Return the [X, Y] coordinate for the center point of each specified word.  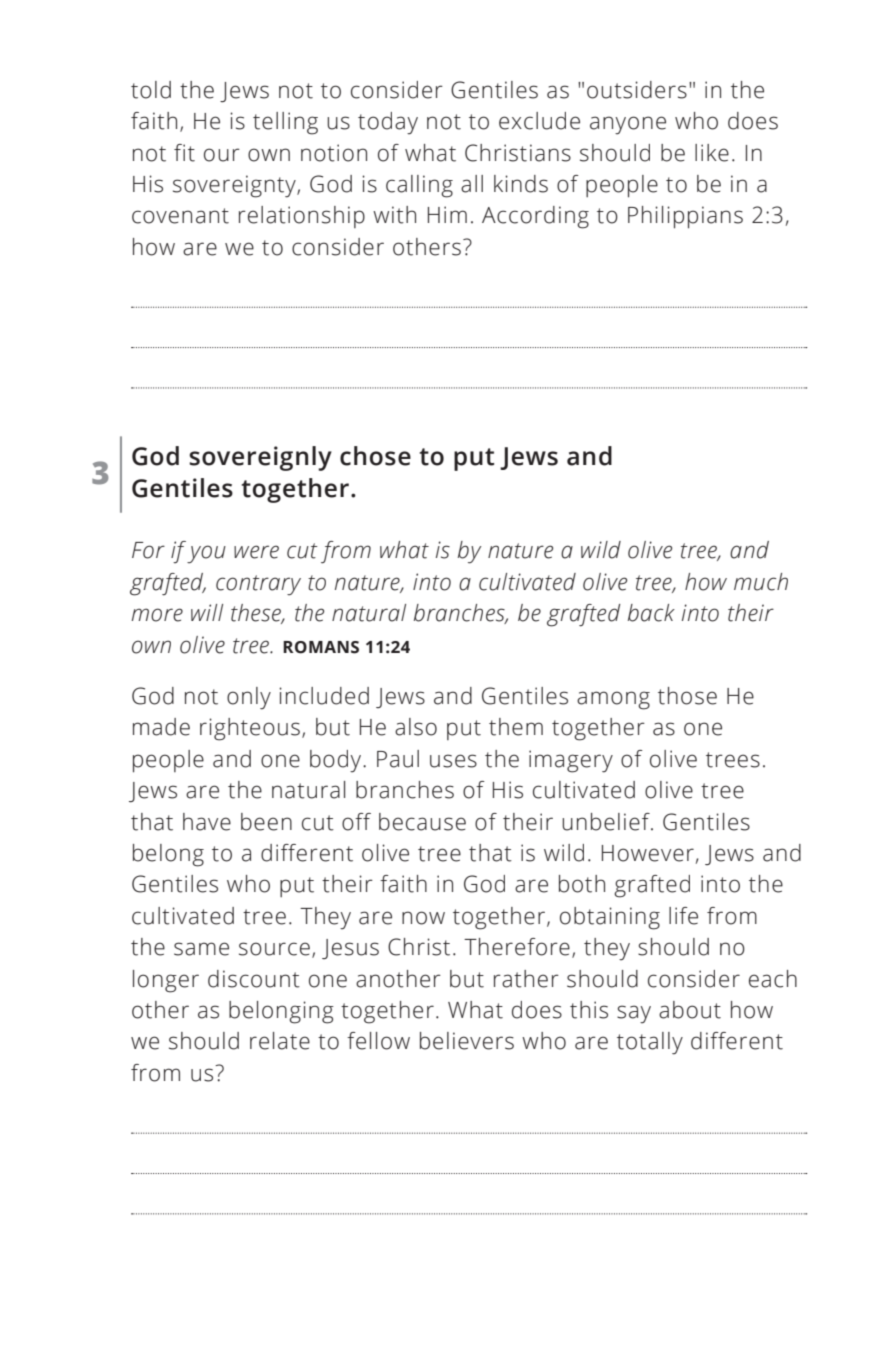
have [207, 822]
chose [375, 456]
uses [453, 761]
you [206, 554]
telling [285, 123]
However [648, 853]
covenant [180, 216]
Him [447, 214]
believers [467, 1041]
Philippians [685, 217]
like [712, 153]
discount [254, 979]
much [761, 582]
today [388, 123]
